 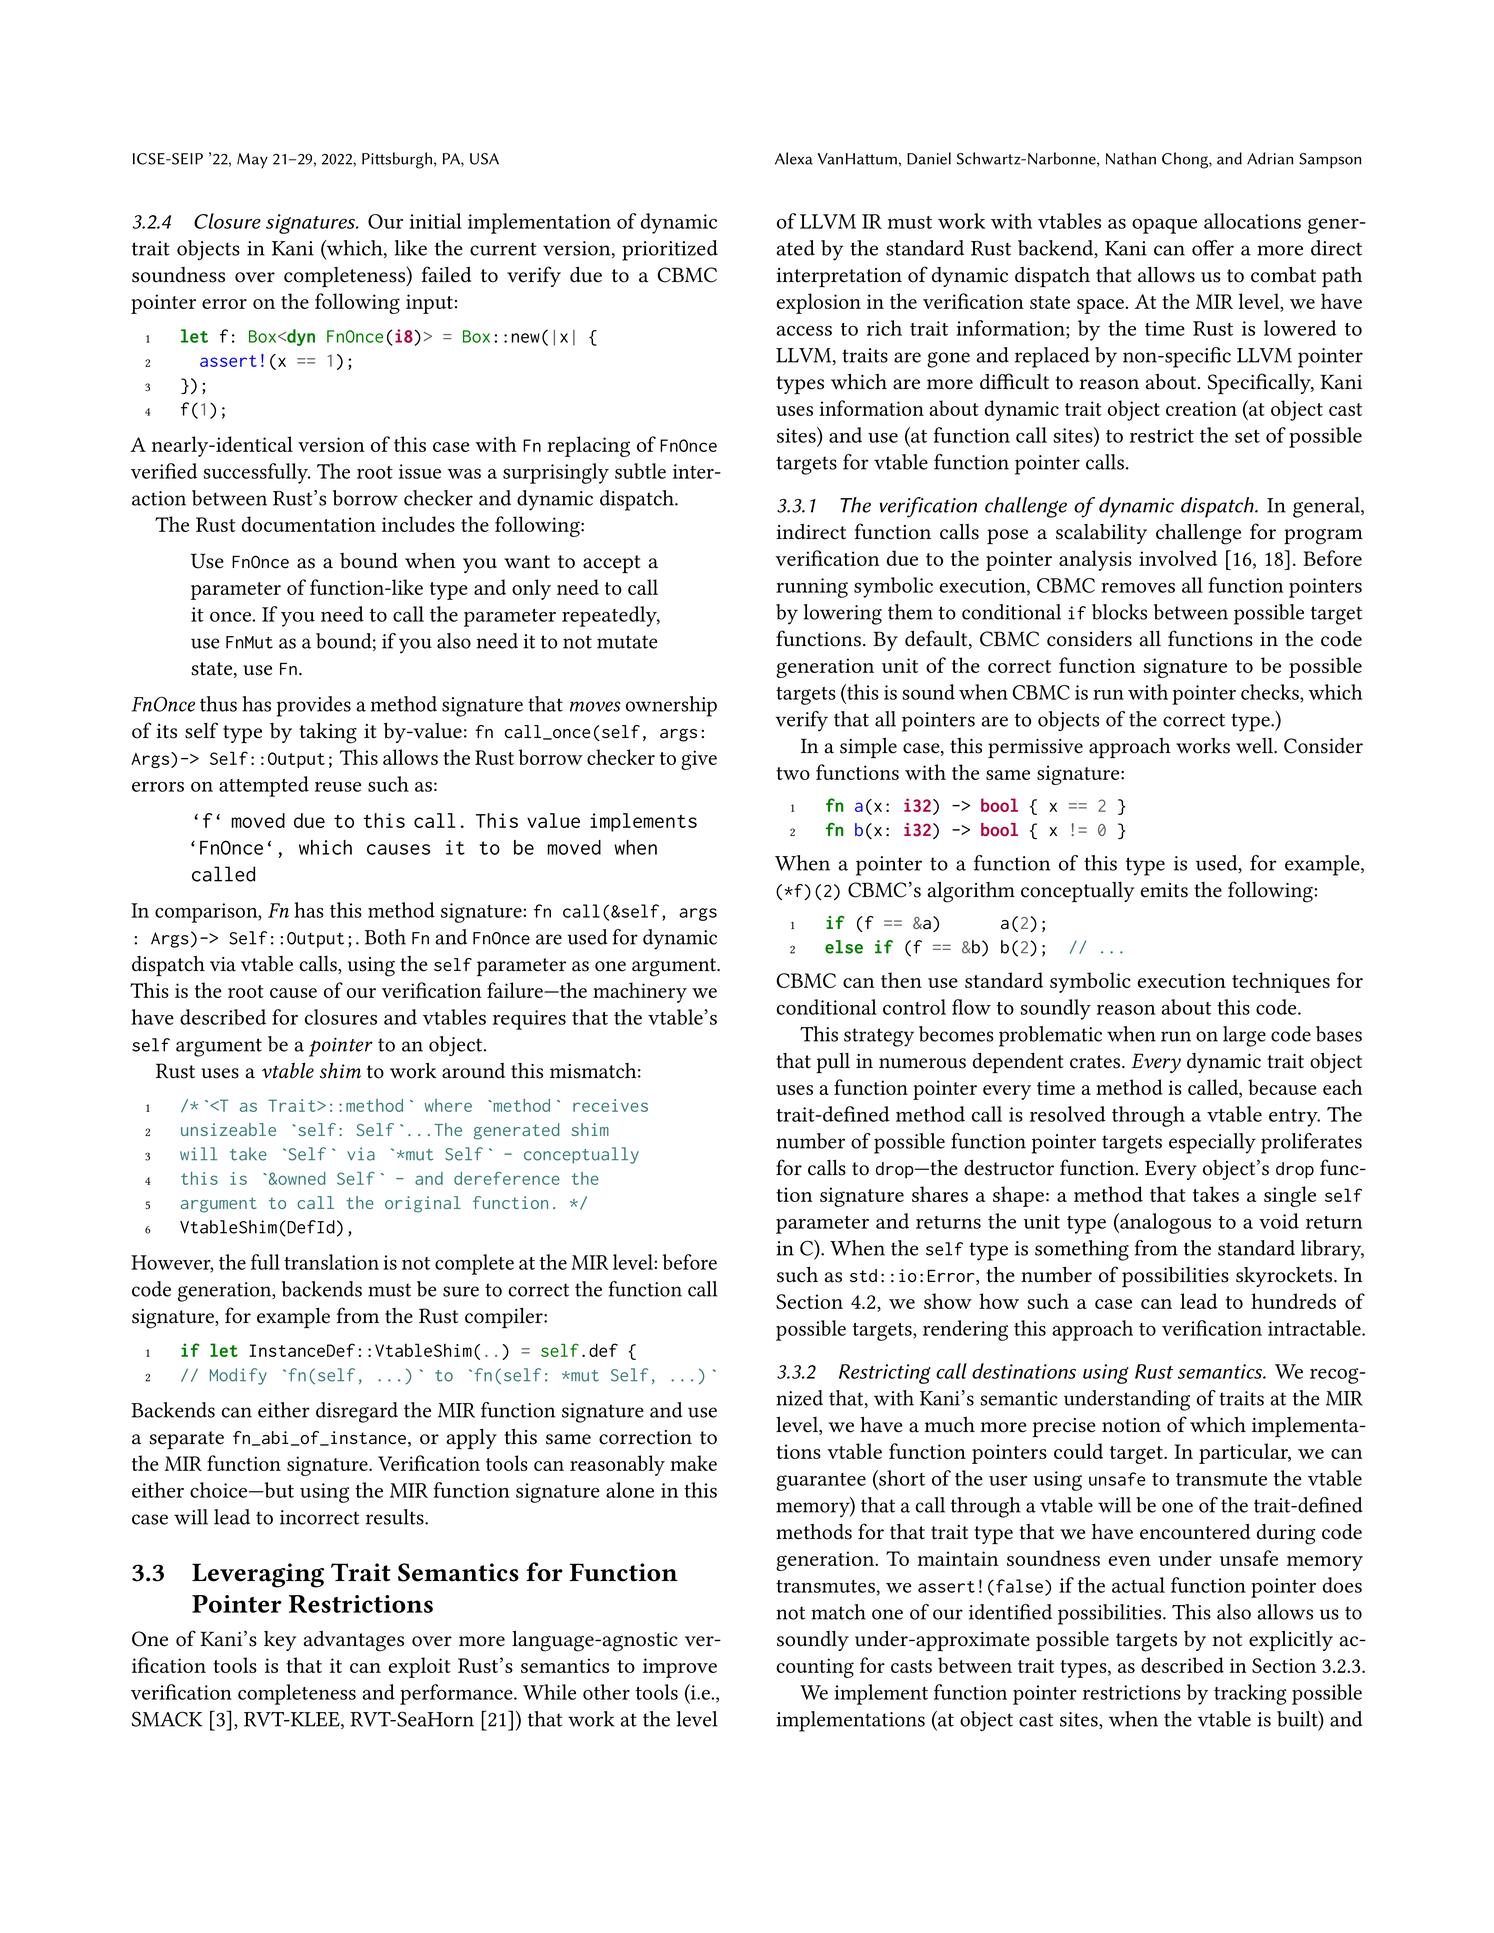 I want to click on key, so click(x=280, y=1641).
